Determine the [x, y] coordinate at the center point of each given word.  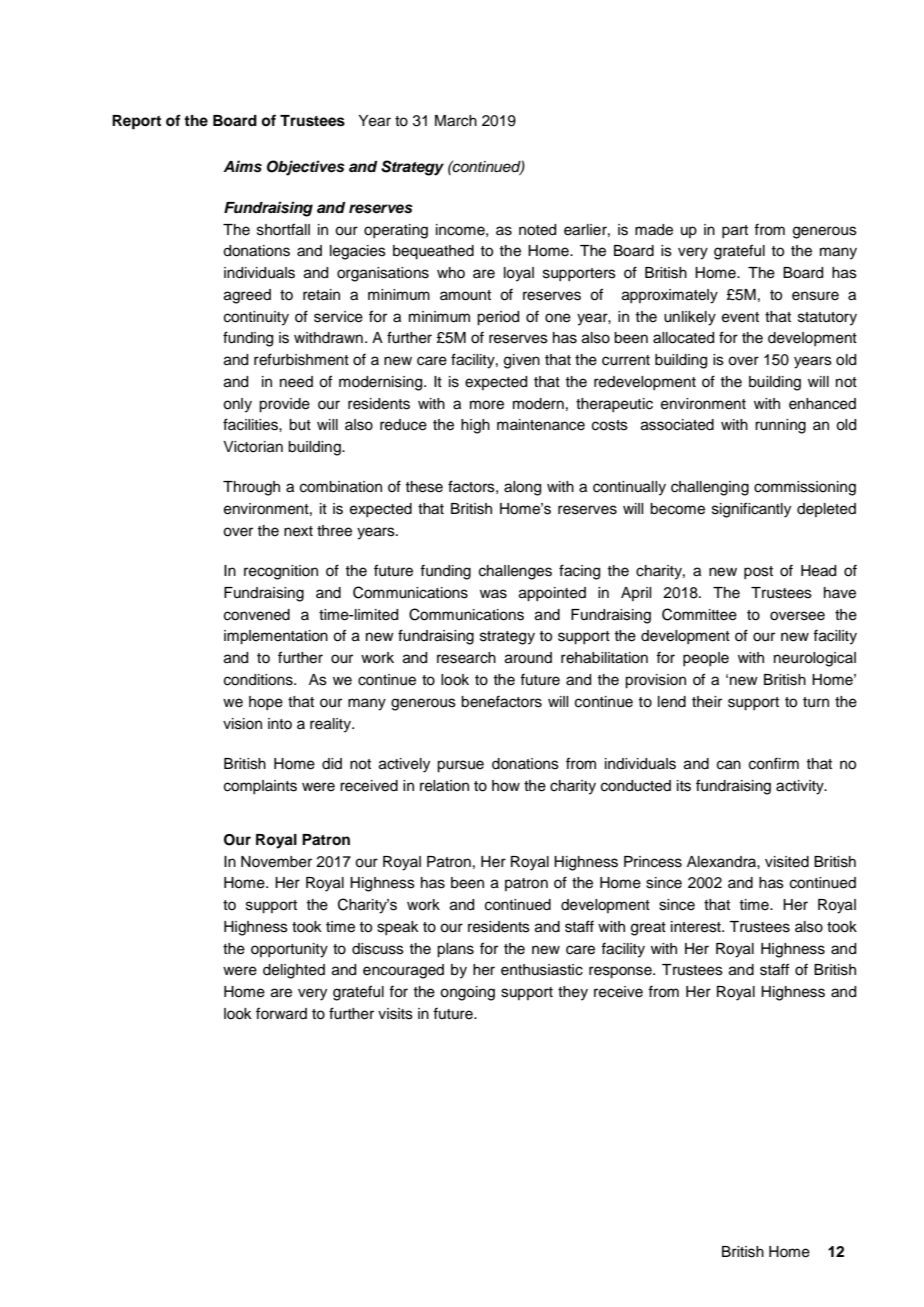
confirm [774, 763]
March [456, 121]
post [758, 572]
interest [697, 927]
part [735, 231]
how [506, 786]
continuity [256, 318]
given [522, 361]
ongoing [467, 993]
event [740, 317]
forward [281, 1013]
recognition [281, 572]
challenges [515, 572]
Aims [242, 166]
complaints [260, 787]
